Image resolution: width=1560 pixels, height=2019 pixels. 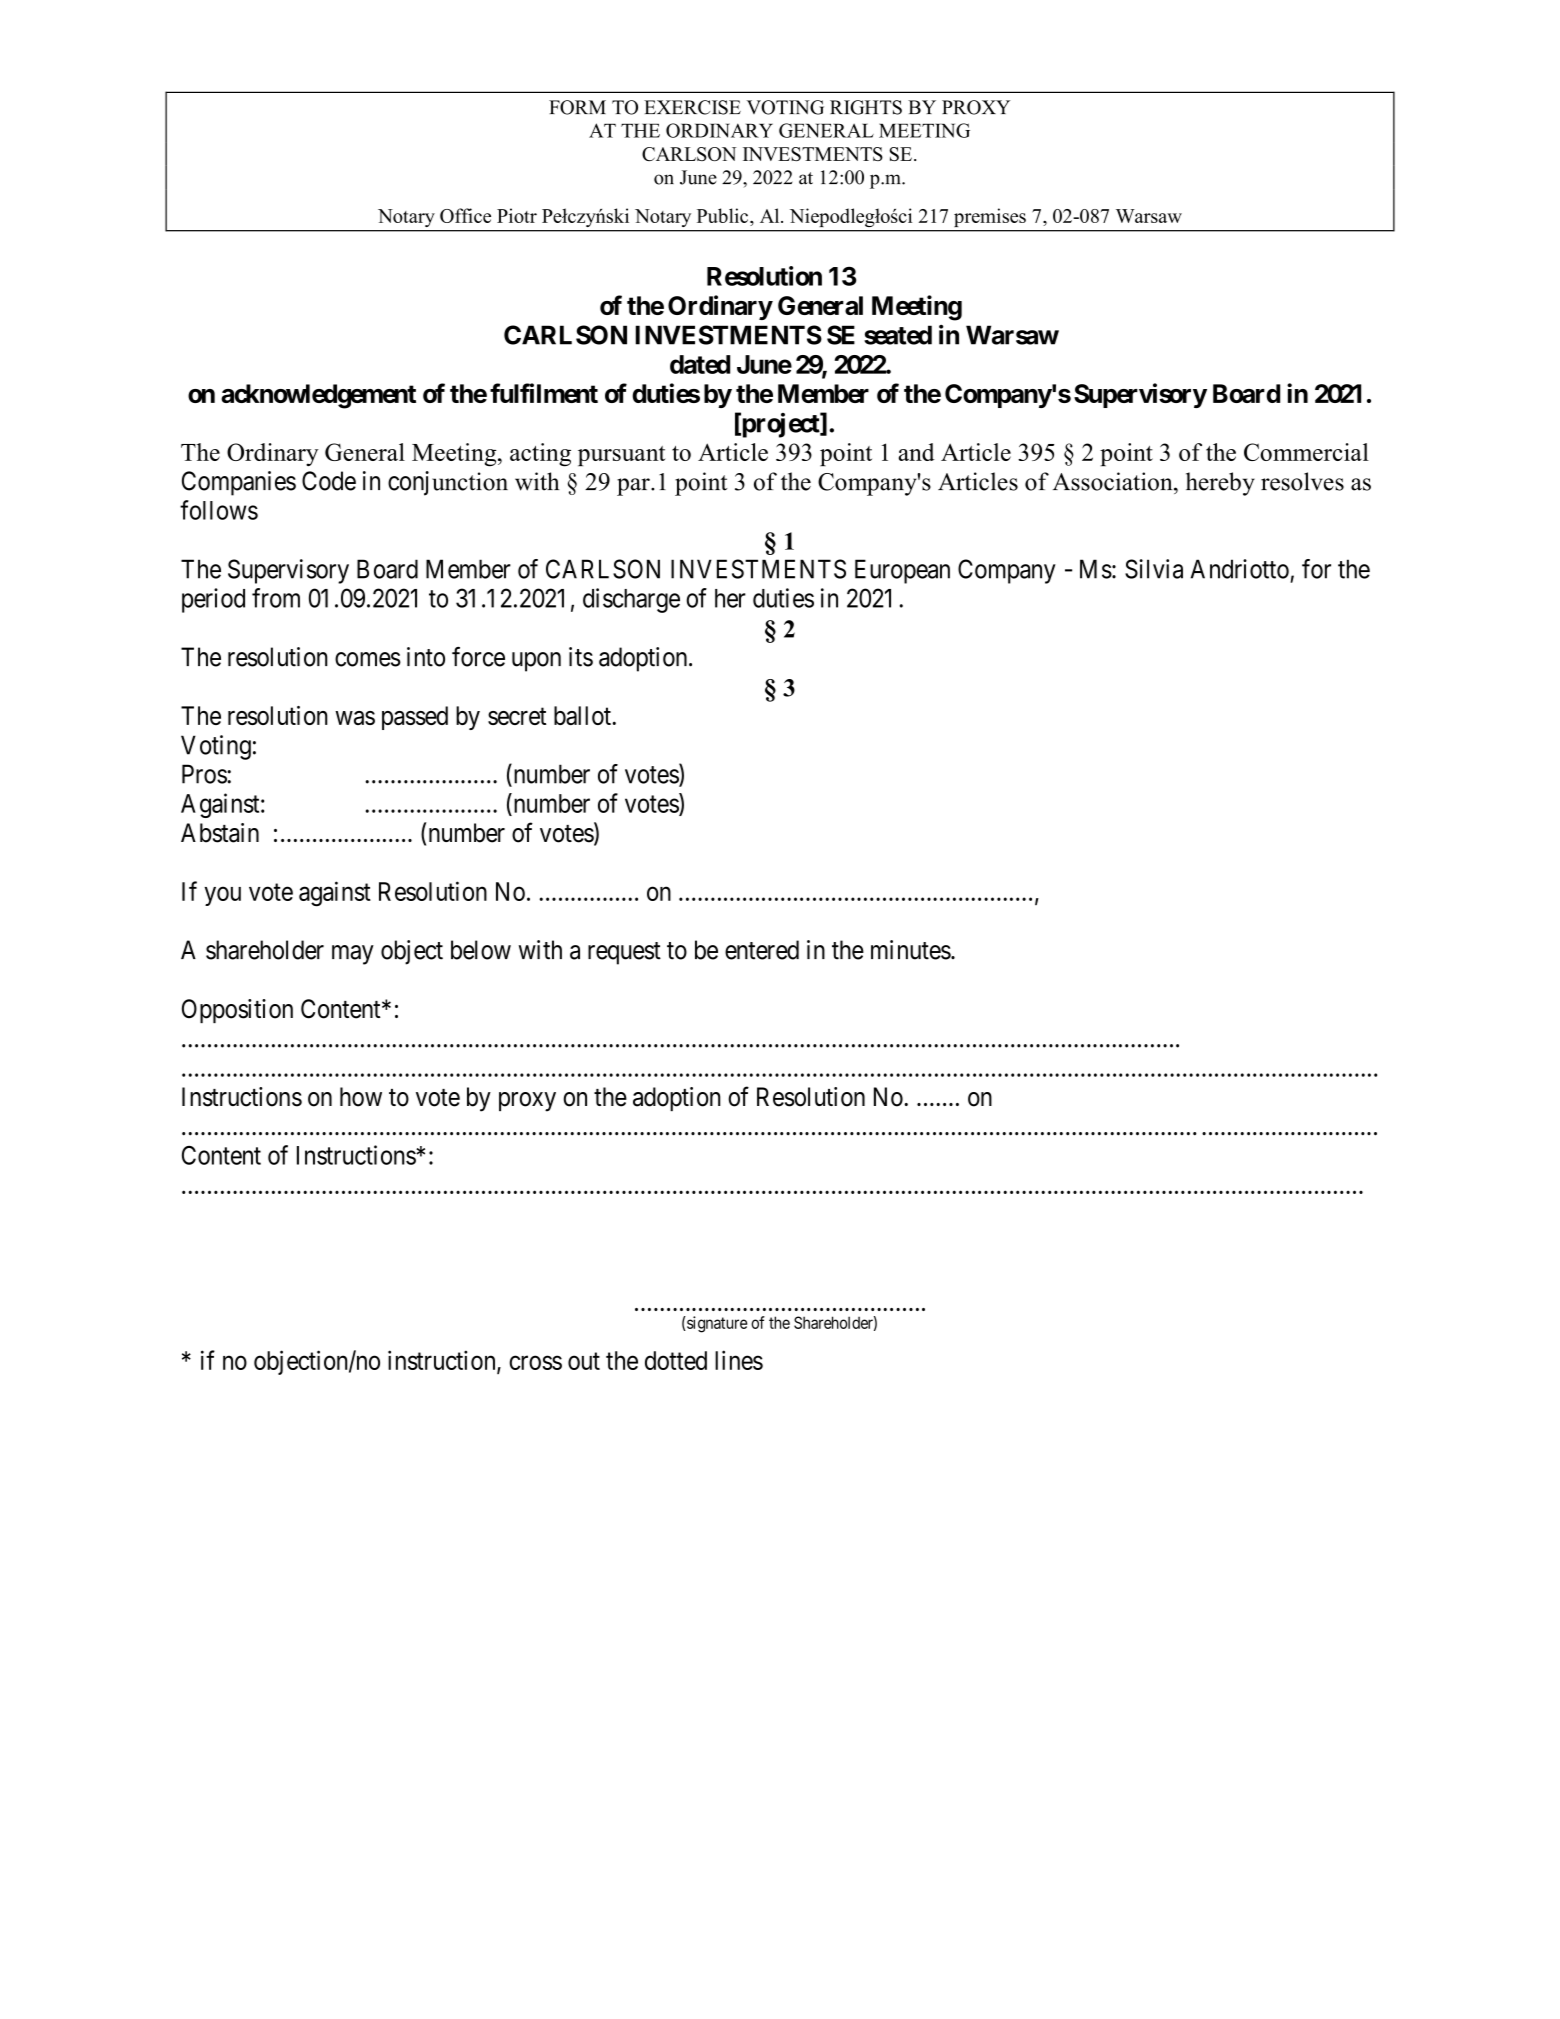 What do you see at coordinates (990, 217) in the screenshot?
I see `premises` at bounding box center [990, 217].
